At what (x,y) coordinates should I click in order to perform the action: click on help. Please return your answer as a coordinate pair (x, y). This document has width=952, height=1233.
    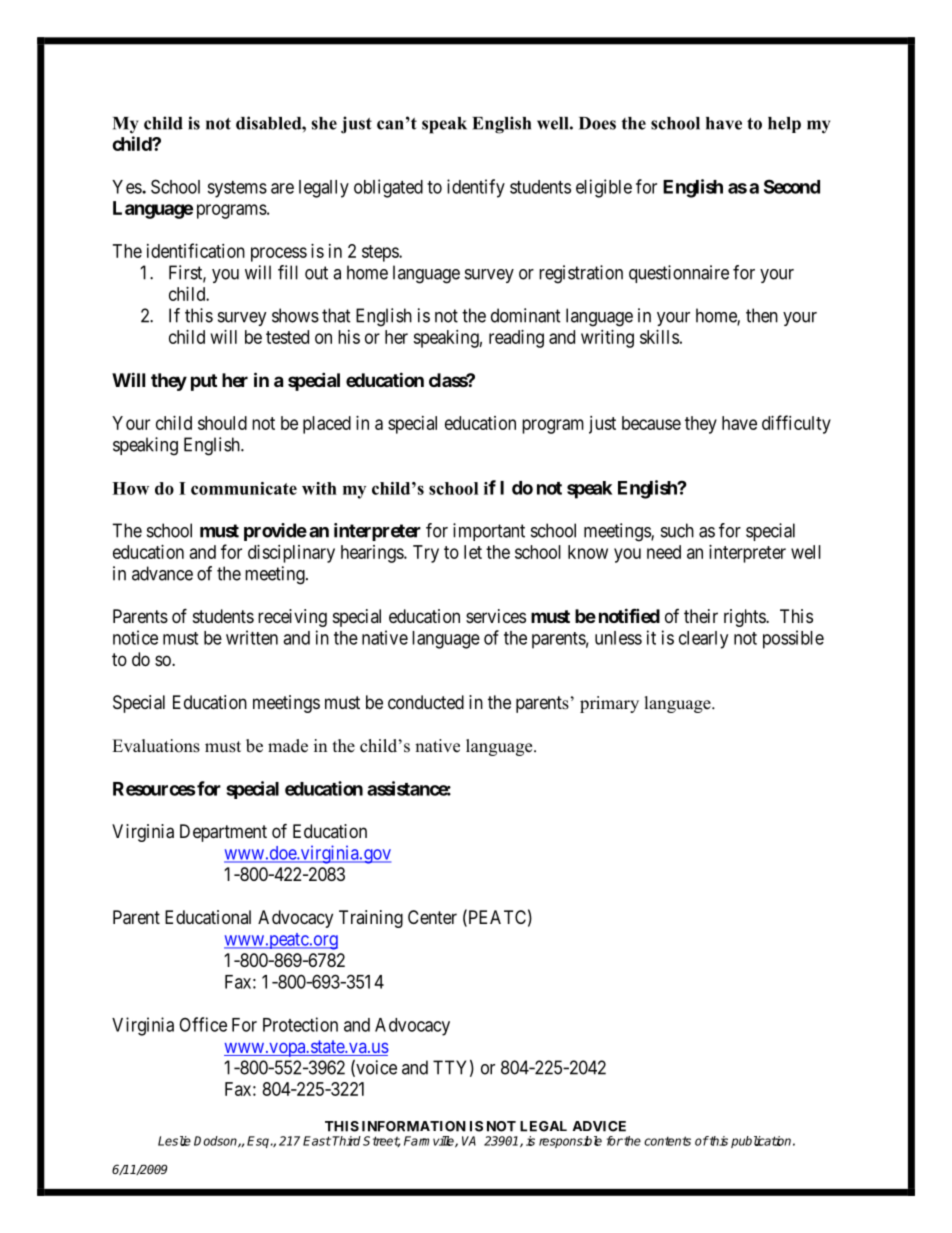
    Looking at the image, I should click on (784, 125).
